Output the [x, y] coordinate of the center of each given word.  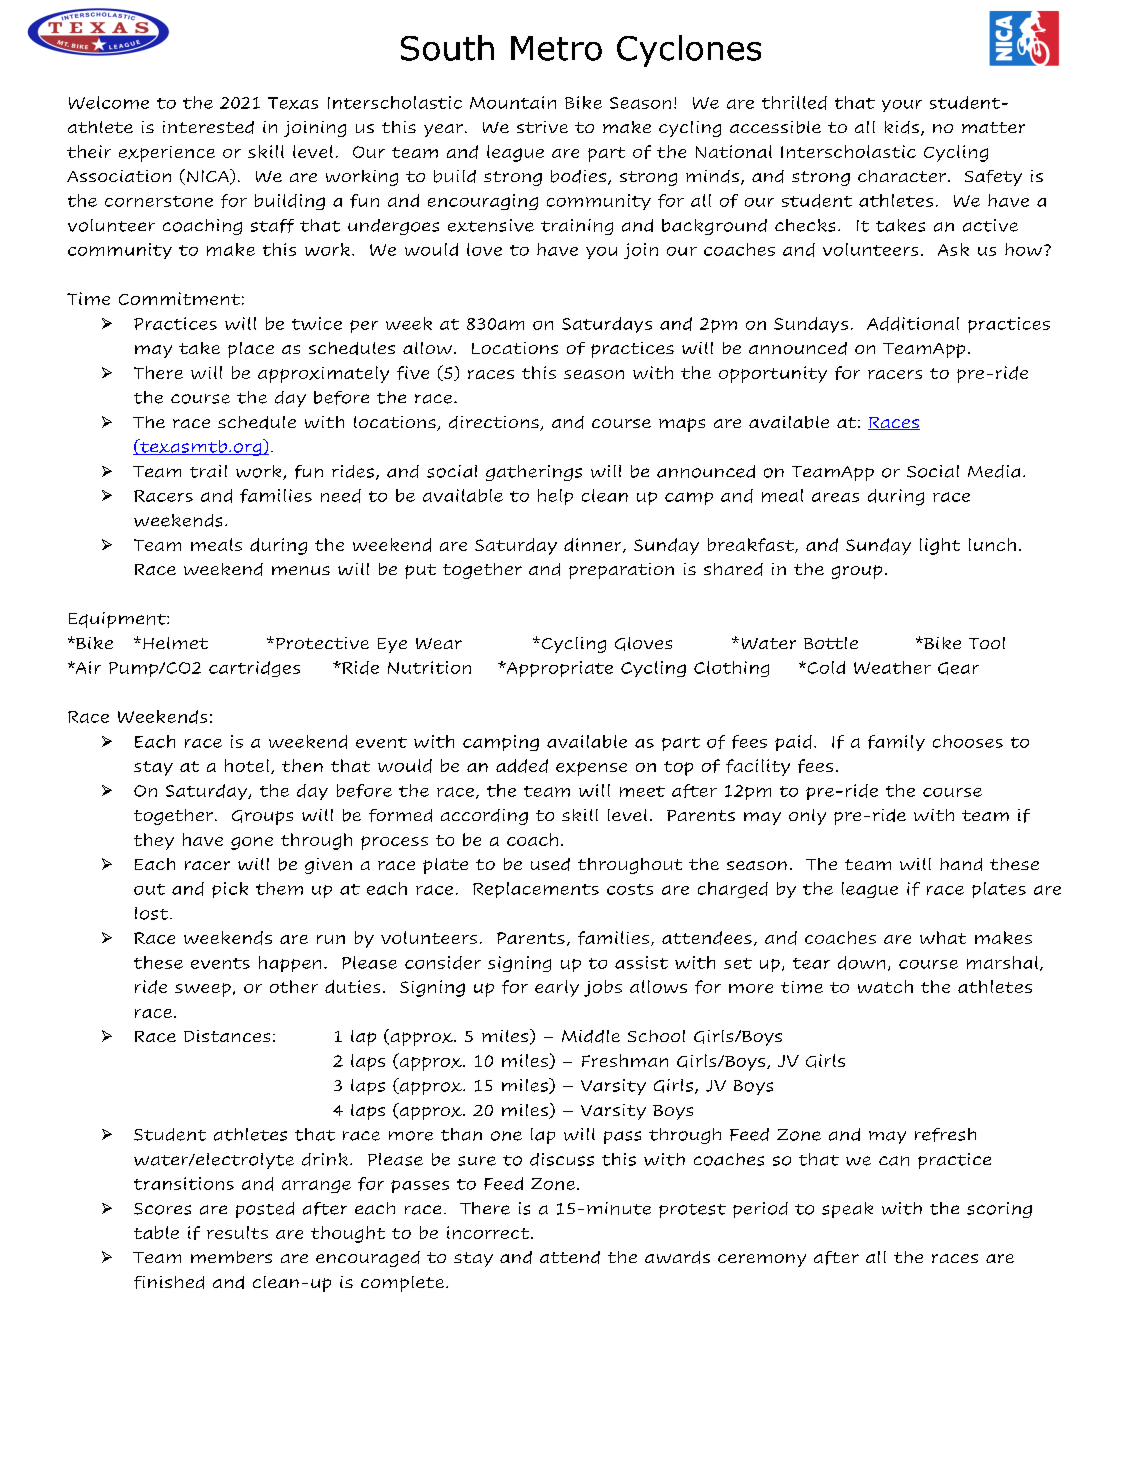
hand [961, 864]
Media [994, 471]
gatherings [534, 473]
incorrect [489, 1232]
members [231, 1257]
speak [847, 1210]
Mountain [513, 102]
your [902, 106]
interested [208, 127]
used [550, 864]
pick [230, 890]
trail [208, 471]
